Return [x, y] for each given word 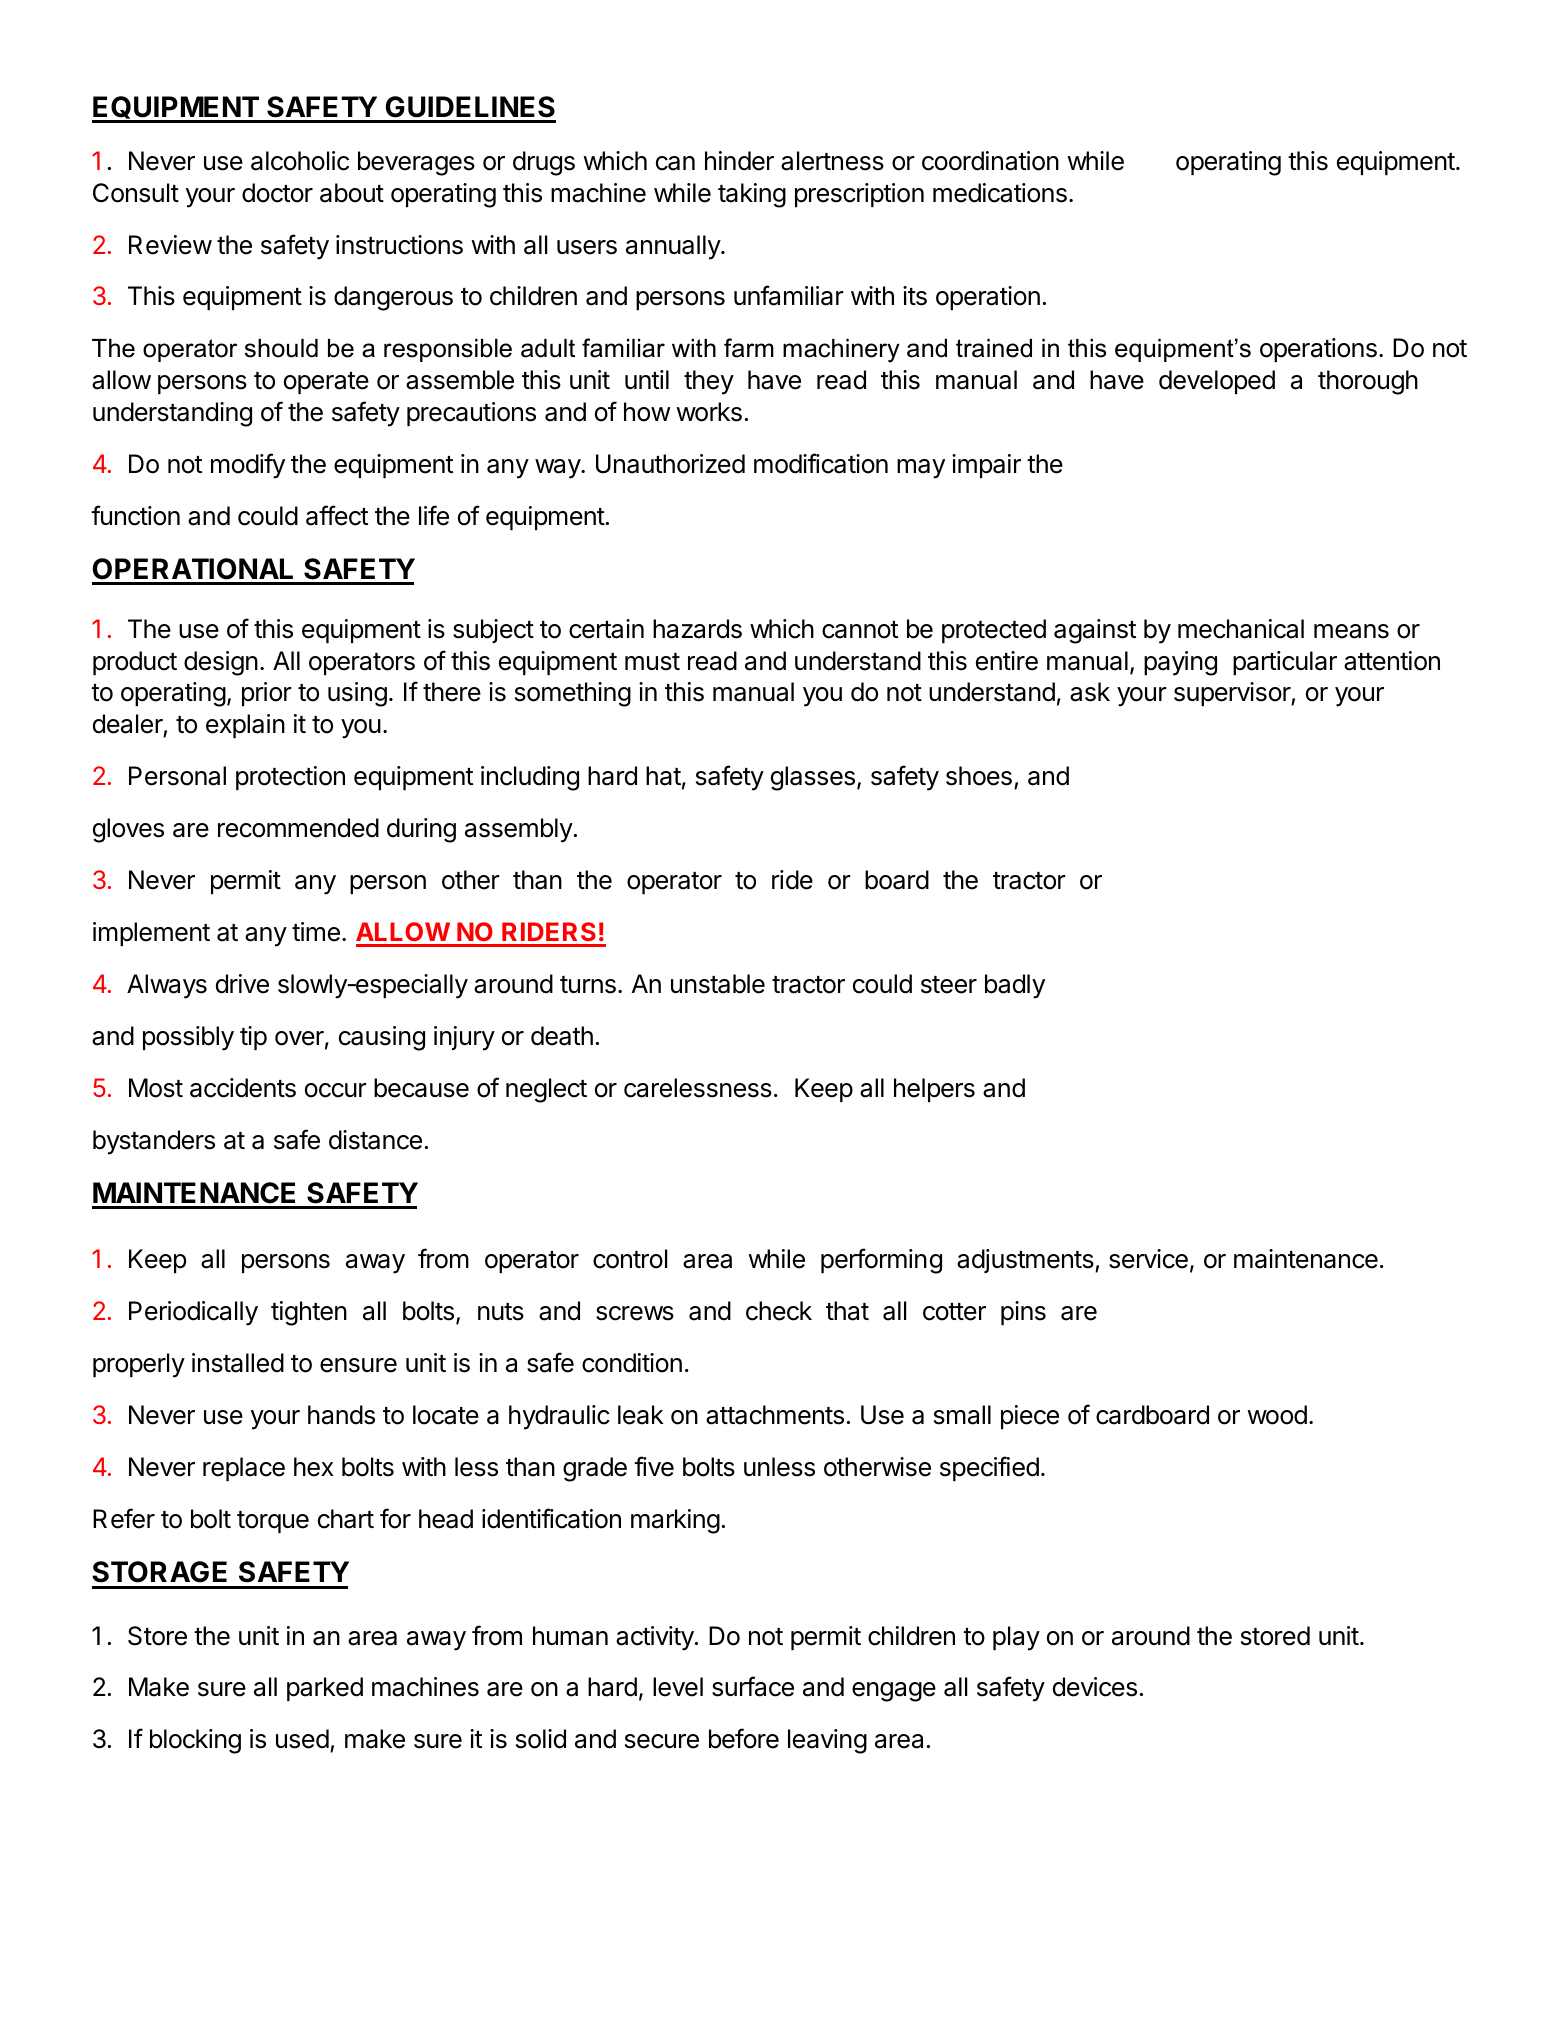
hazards [697, 629]
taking [752, 195]
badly [1015, 986]
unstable [718, 984]
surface [753, 1686]
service [1148, 1259]
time [316, 932]
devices [1095, 1687]
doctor [277, 193]
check [779, 1311]
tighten [309, 1313]
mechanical [1241, 629]
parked [325, 1689]
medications [1000, 193]
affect [337, 515]
